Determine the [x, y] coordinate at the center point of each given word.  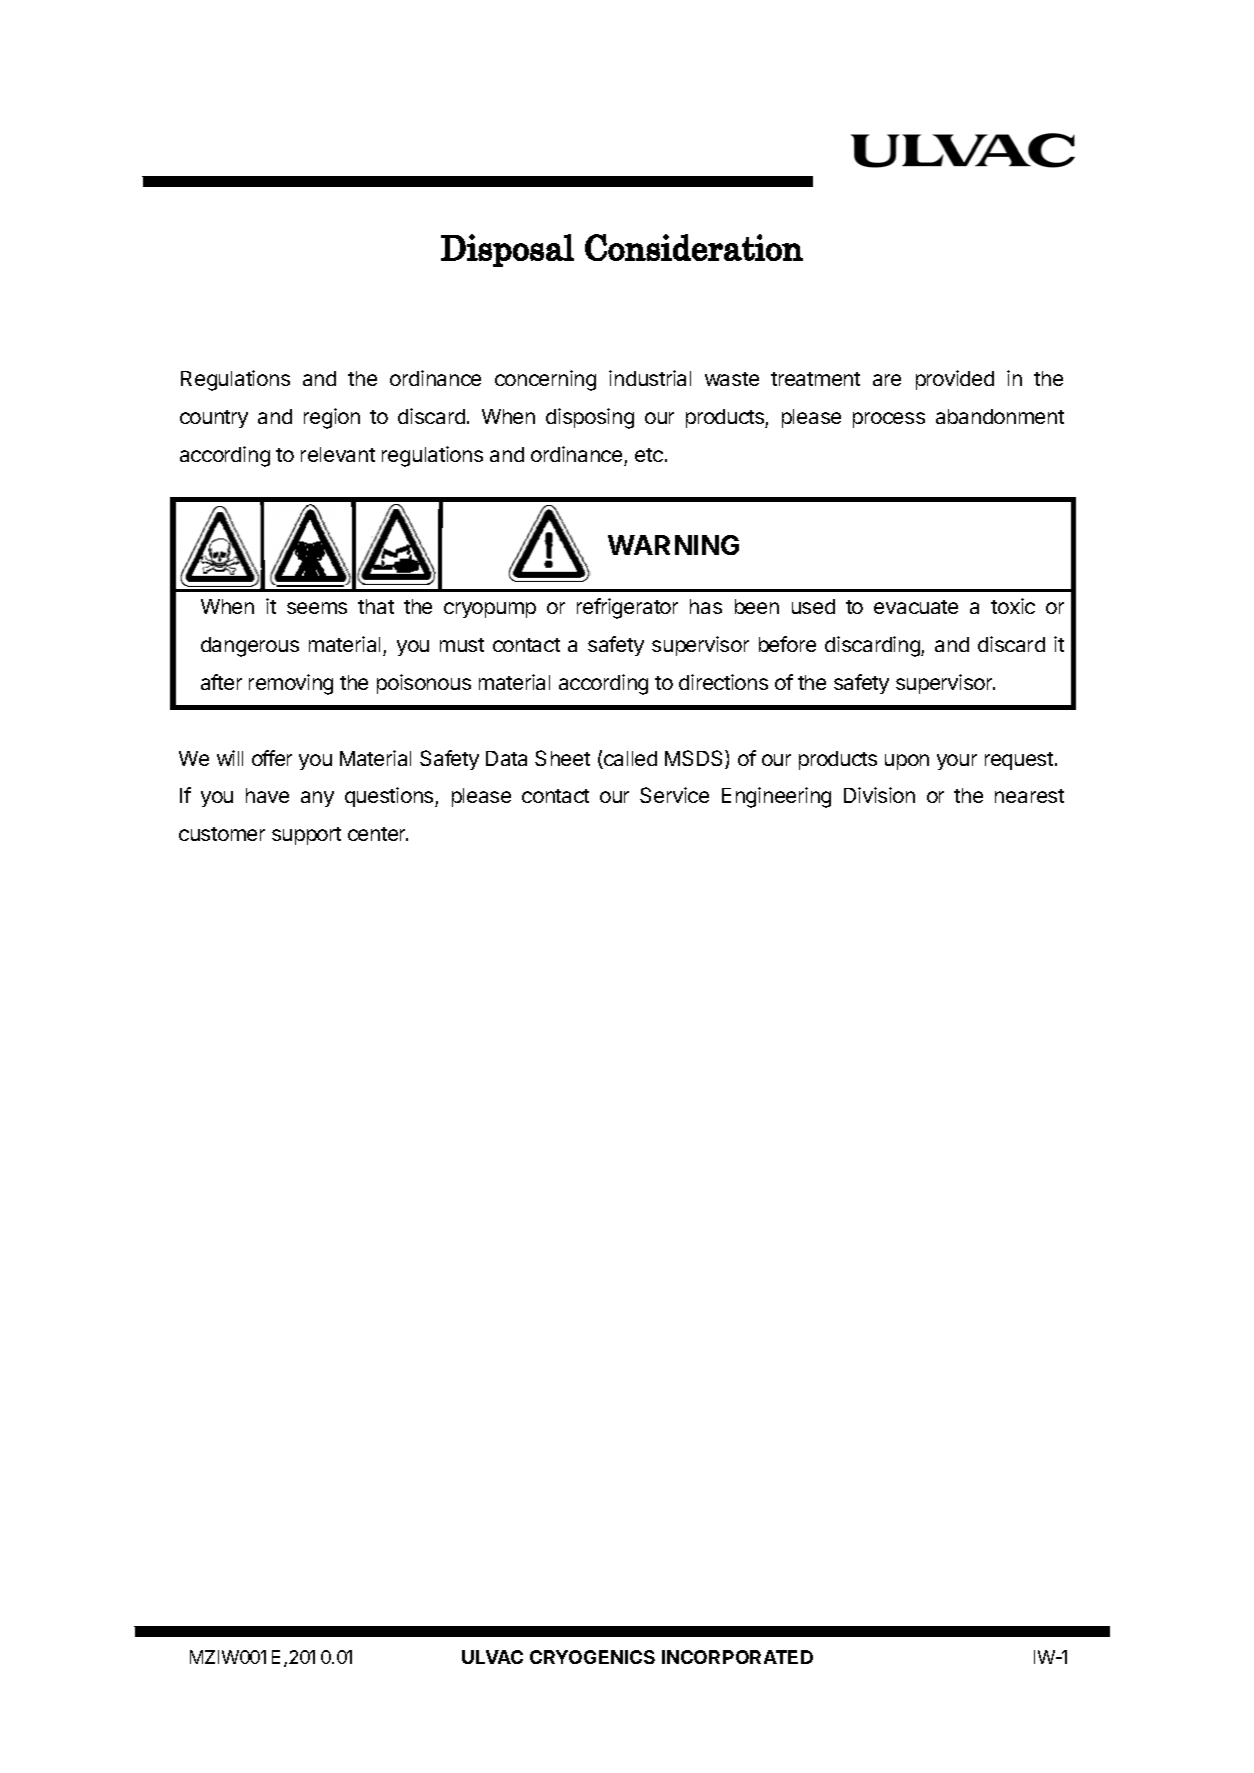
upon [907, 762]
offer [272, 758]
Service [674, 795]
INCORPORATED [737, 1657]
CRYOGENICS [592, 1657]
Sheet [562, 758]
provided [955, 380]
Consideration [694, 247]
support [306, 836]
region [332, 418]
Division [879, 795]
